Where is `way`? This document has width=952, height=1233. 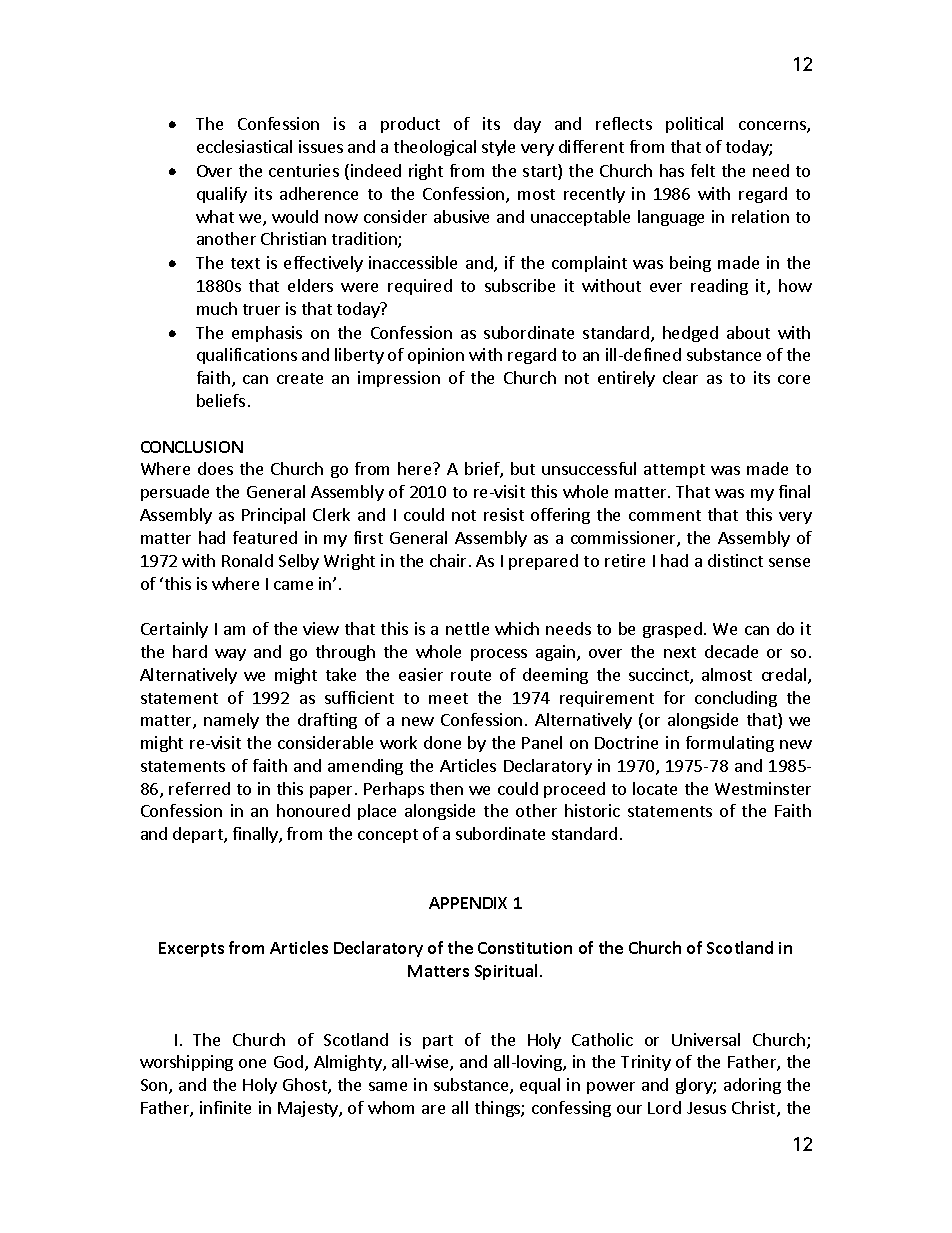 way is located at coordinates (230, 655).
